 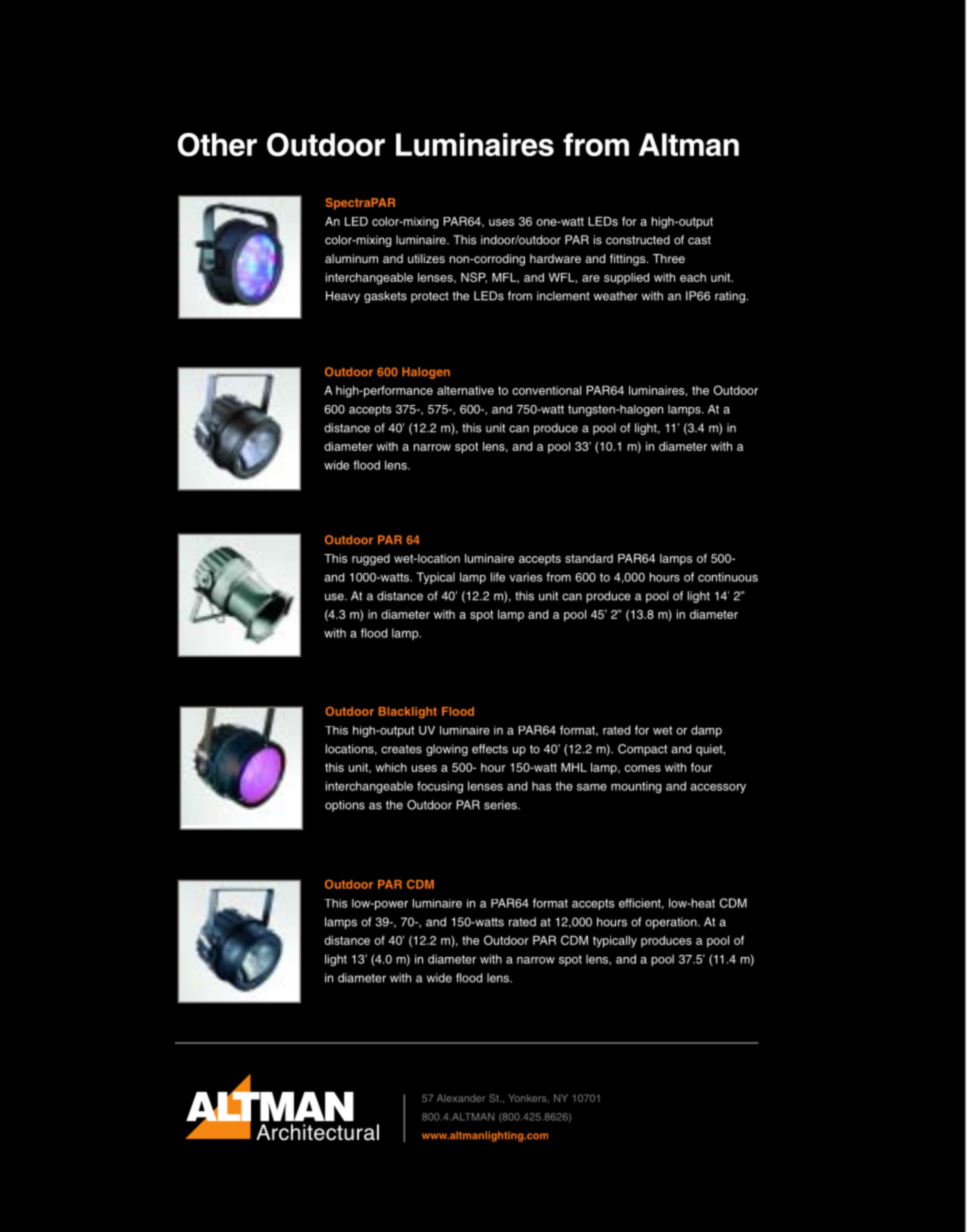 I want to click on utilizes, so click(x=426, y=258).
